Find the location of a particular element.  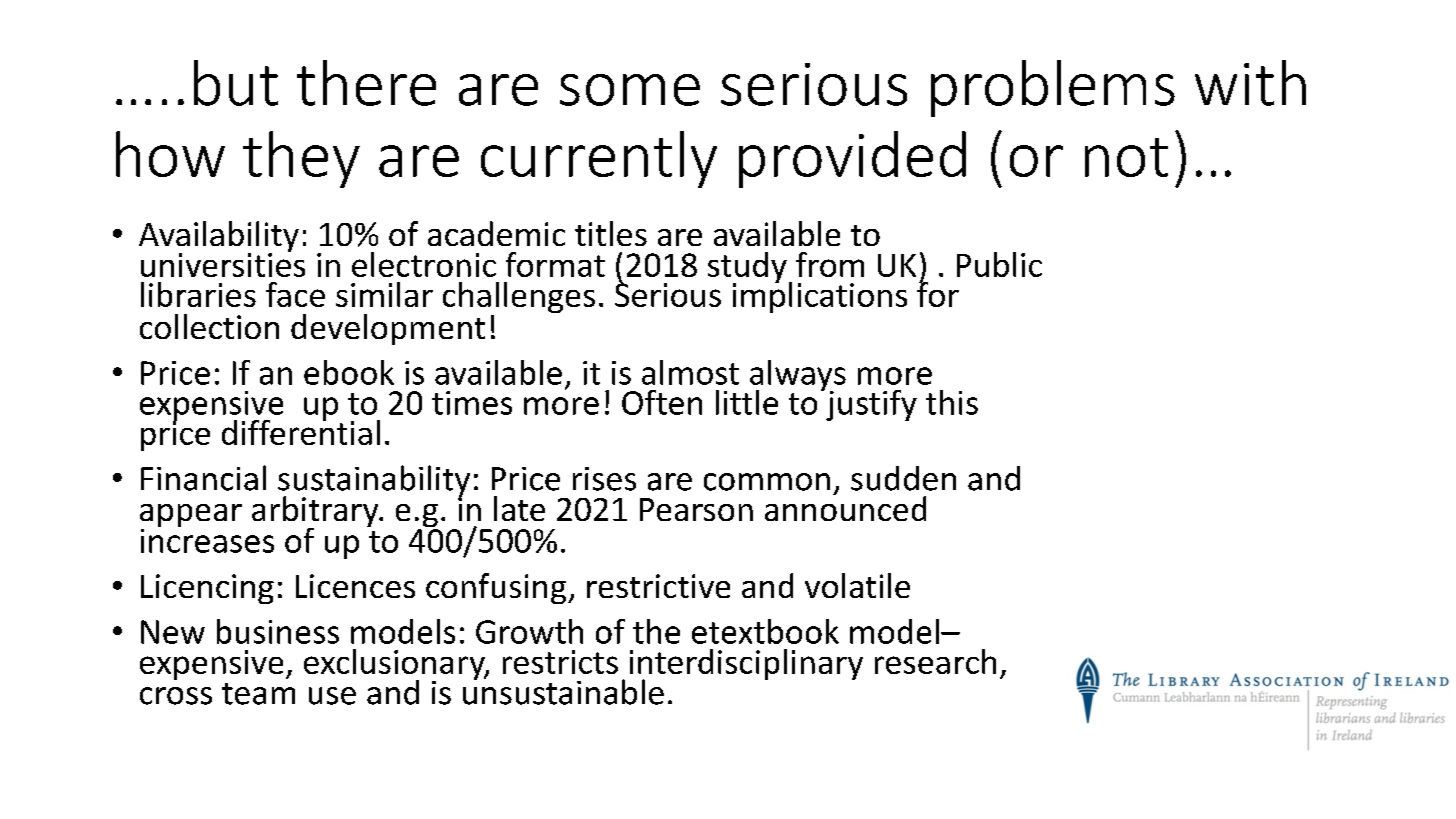

sudden is located at coordinates (903, 478).
